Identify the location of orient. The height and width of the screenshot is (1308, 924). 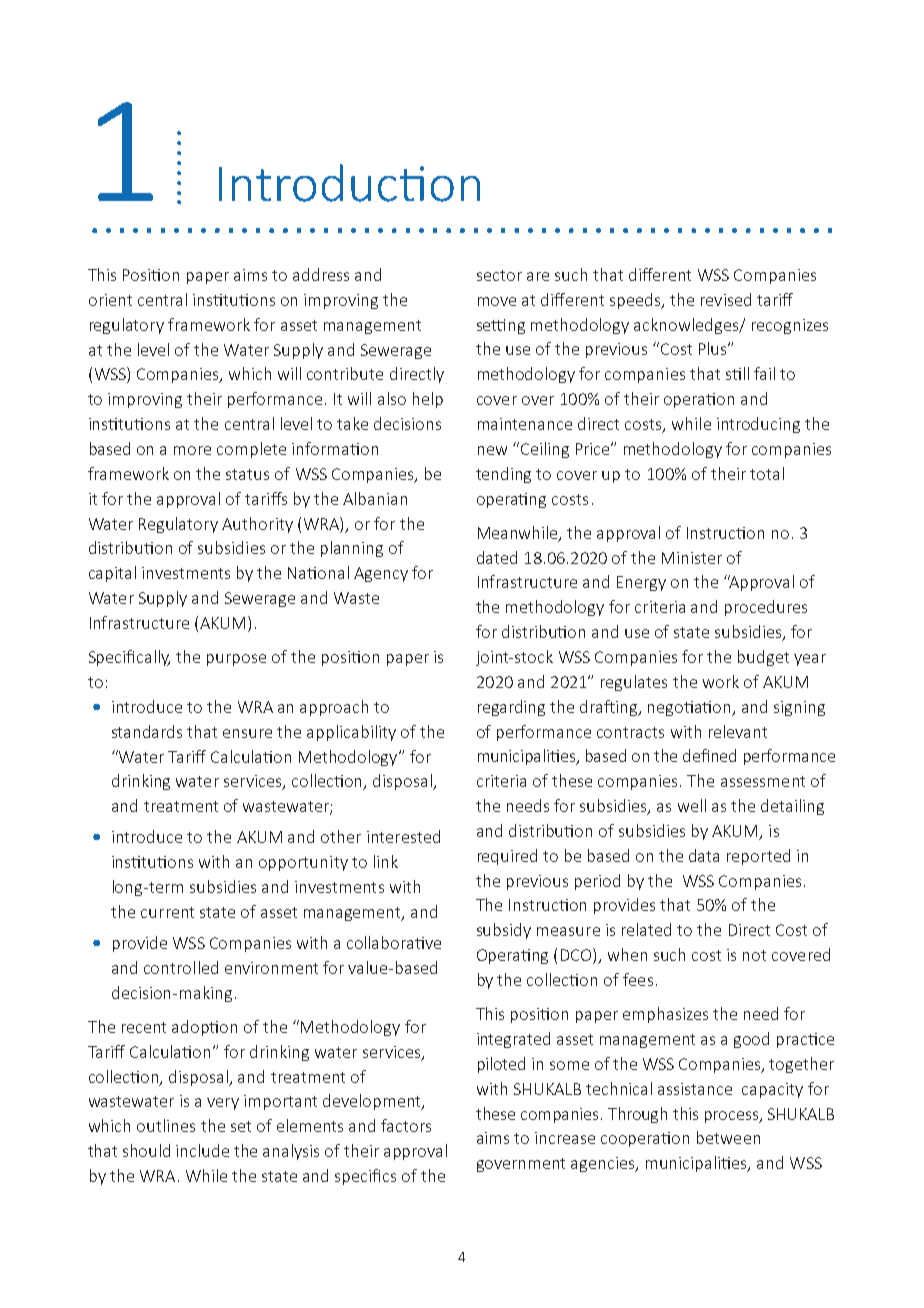
(110, 300).
